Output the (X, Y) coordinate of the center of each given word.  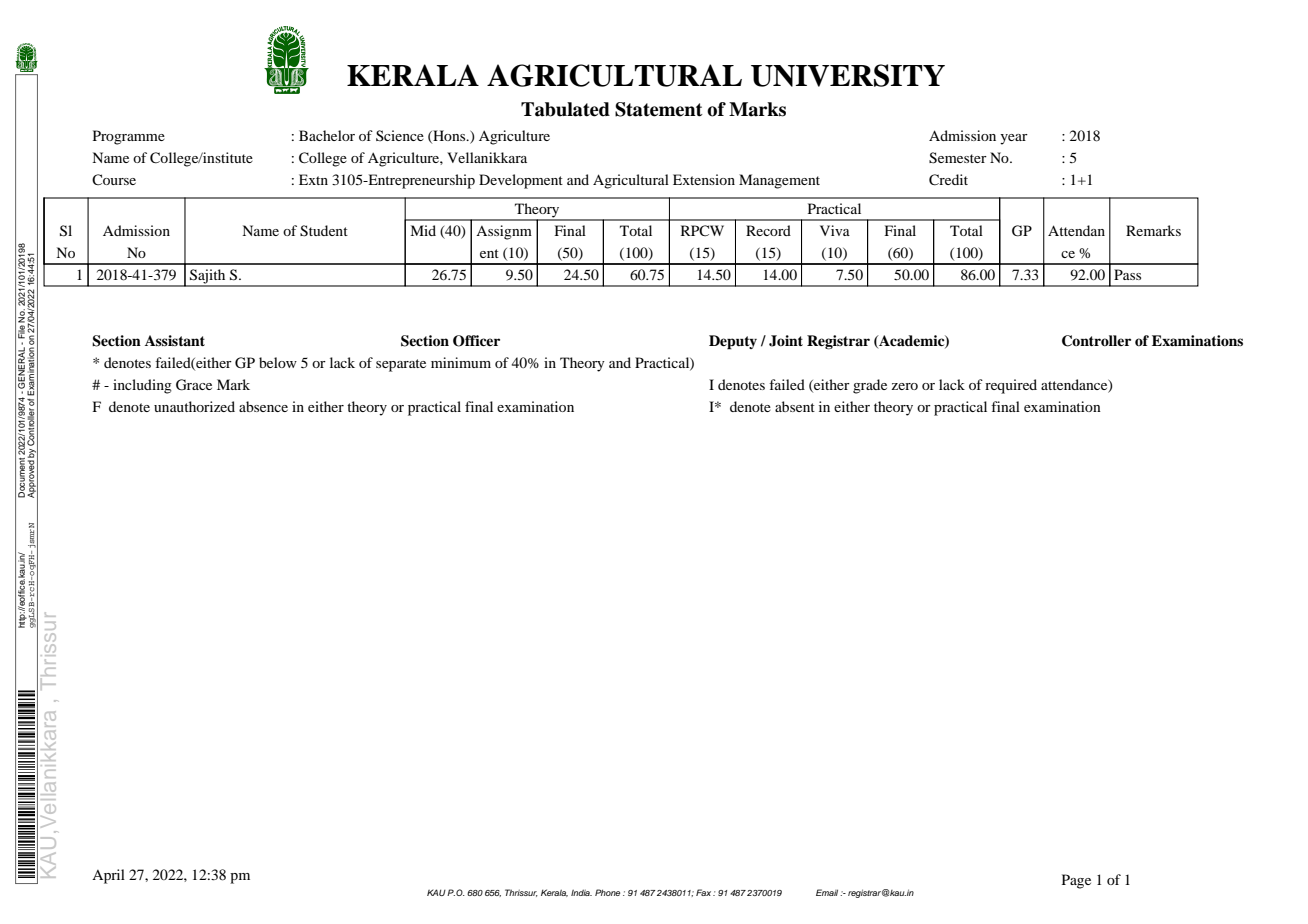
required (1011, 386)
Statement (659, 109)
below (278, 362)
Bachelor (327, 135)
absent (795, 406)
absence (263, 406)
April (108, 876)
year (1014, 139)
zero (904, 386)
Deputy (733, 342)
